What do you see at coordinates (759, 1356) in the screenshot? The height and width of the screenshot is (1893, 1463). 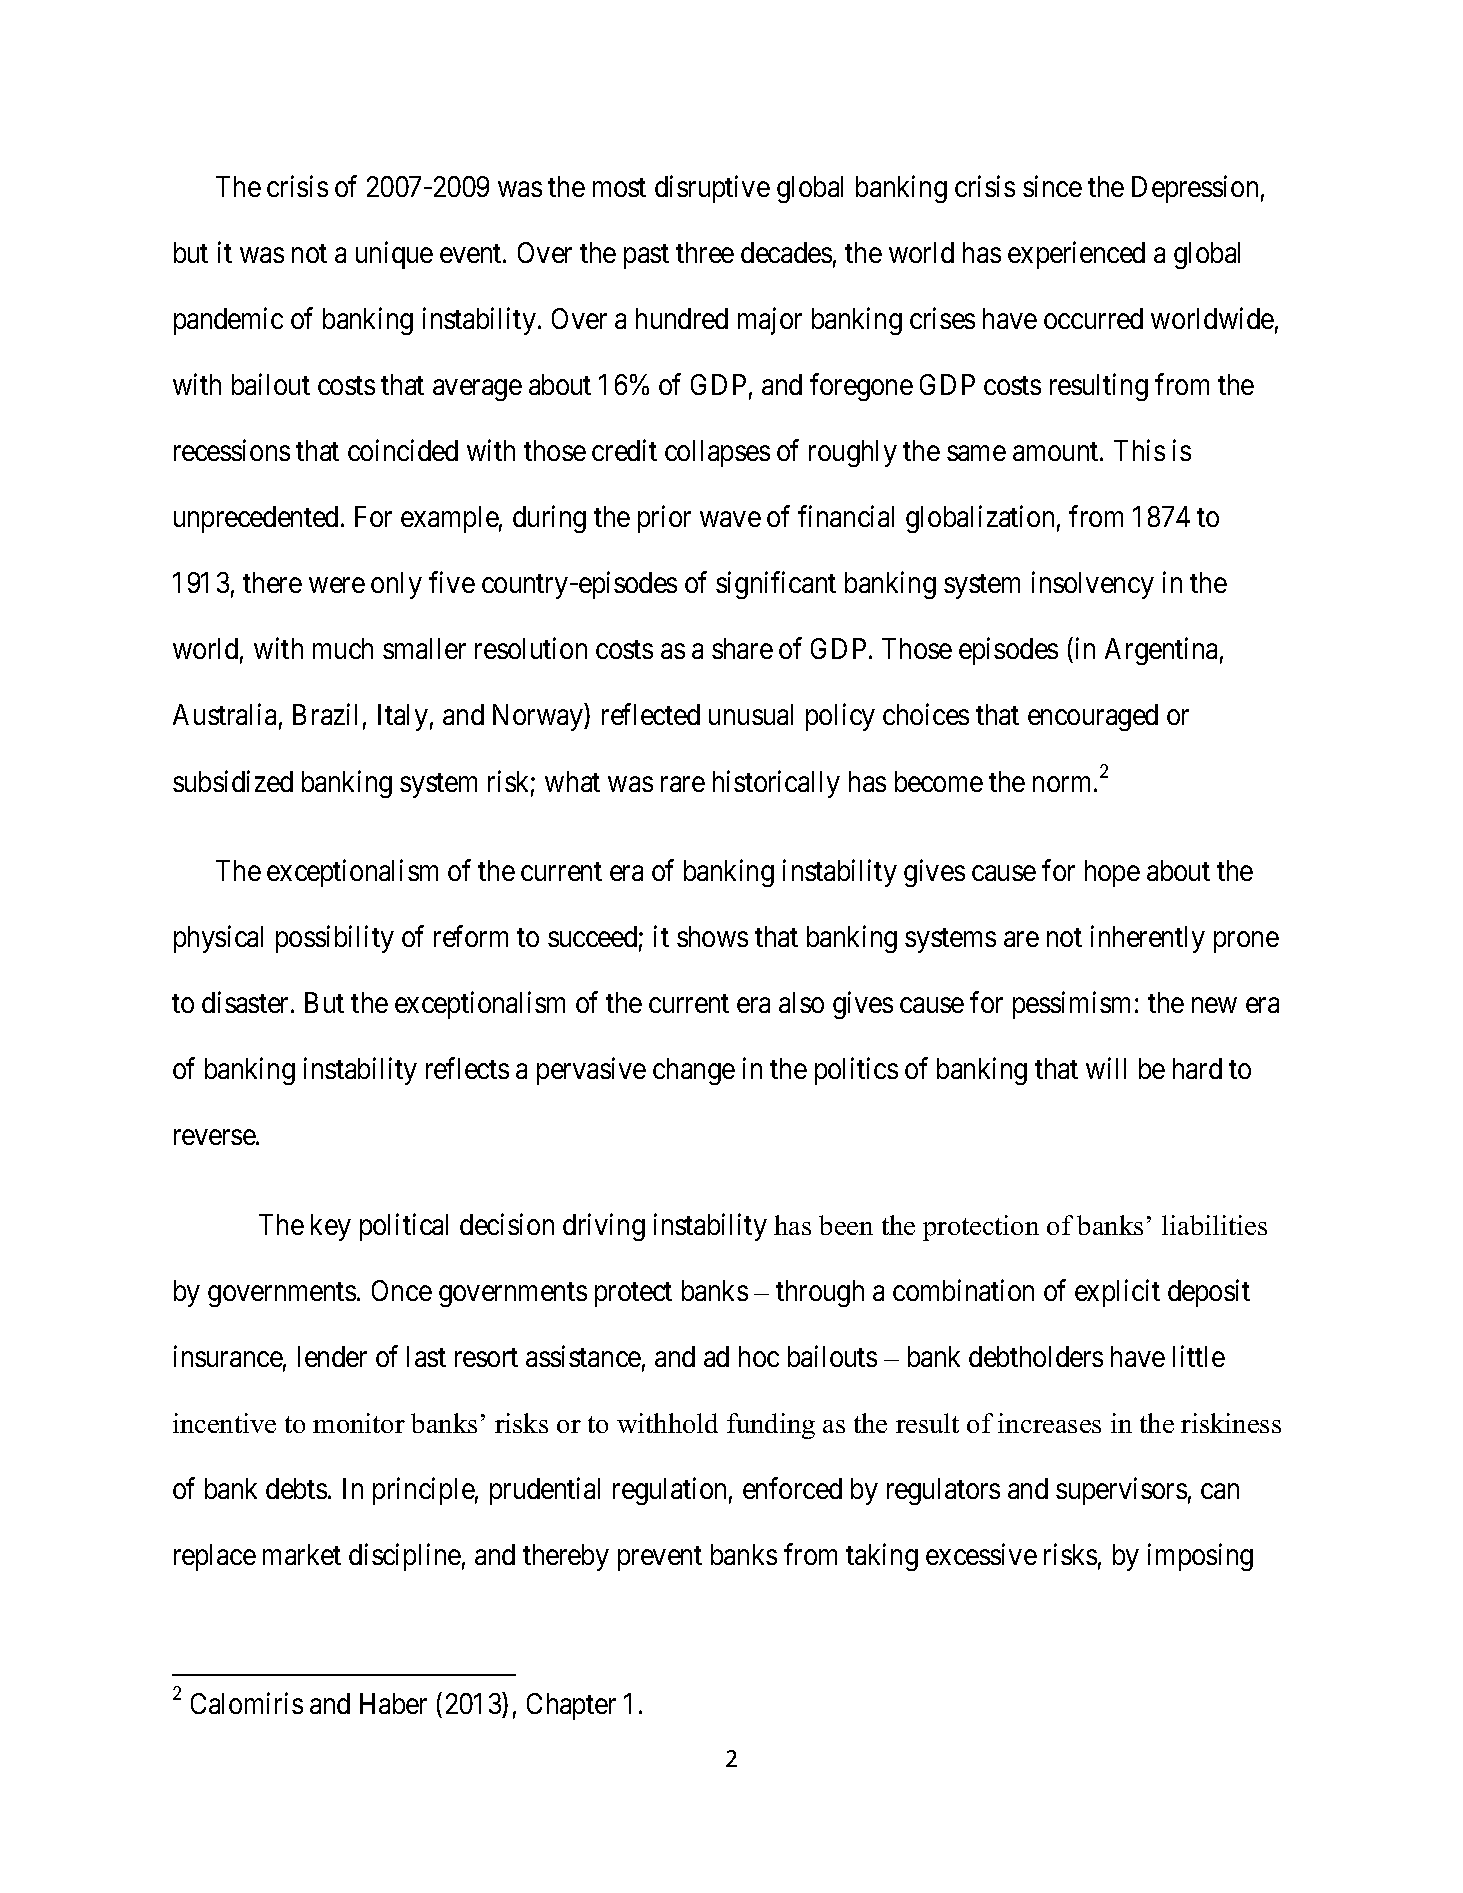 I see `hoc` at bounding box center [759, 1356].
